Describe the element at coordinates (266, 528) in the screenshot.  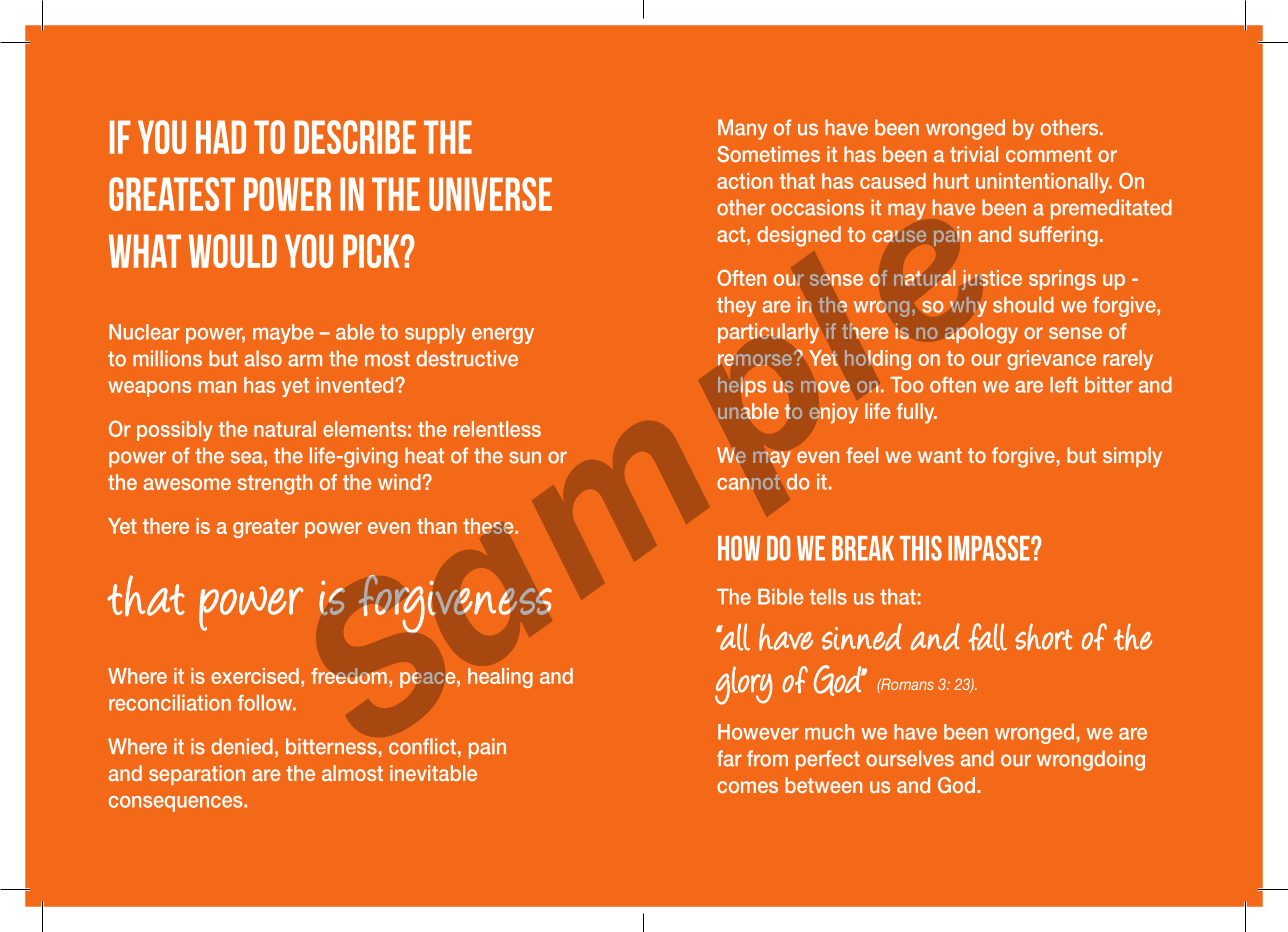
I see `greater` at that location.
